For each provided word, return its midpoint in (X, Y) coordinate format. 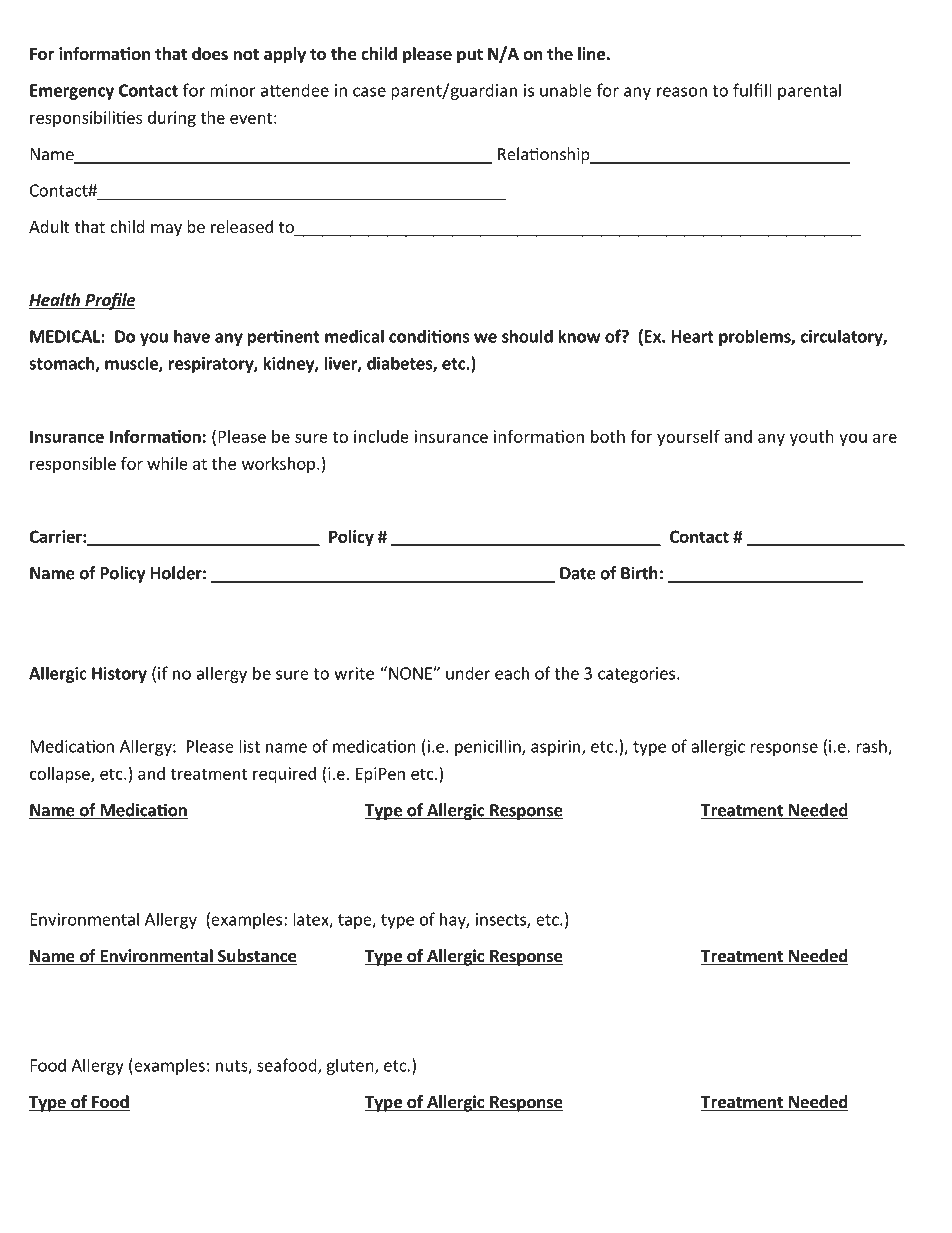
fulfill (752, 90)
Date (578, 573)
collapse (61, 775)
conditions (429, 336)
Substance (256, 957)
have (192, 336)
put (470, 56)
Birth (639, 573)
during (172, 119)
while (167, 463)
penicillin (489, 747)
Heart (693, 336)
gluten (351, 1066)
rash (872, 747)
